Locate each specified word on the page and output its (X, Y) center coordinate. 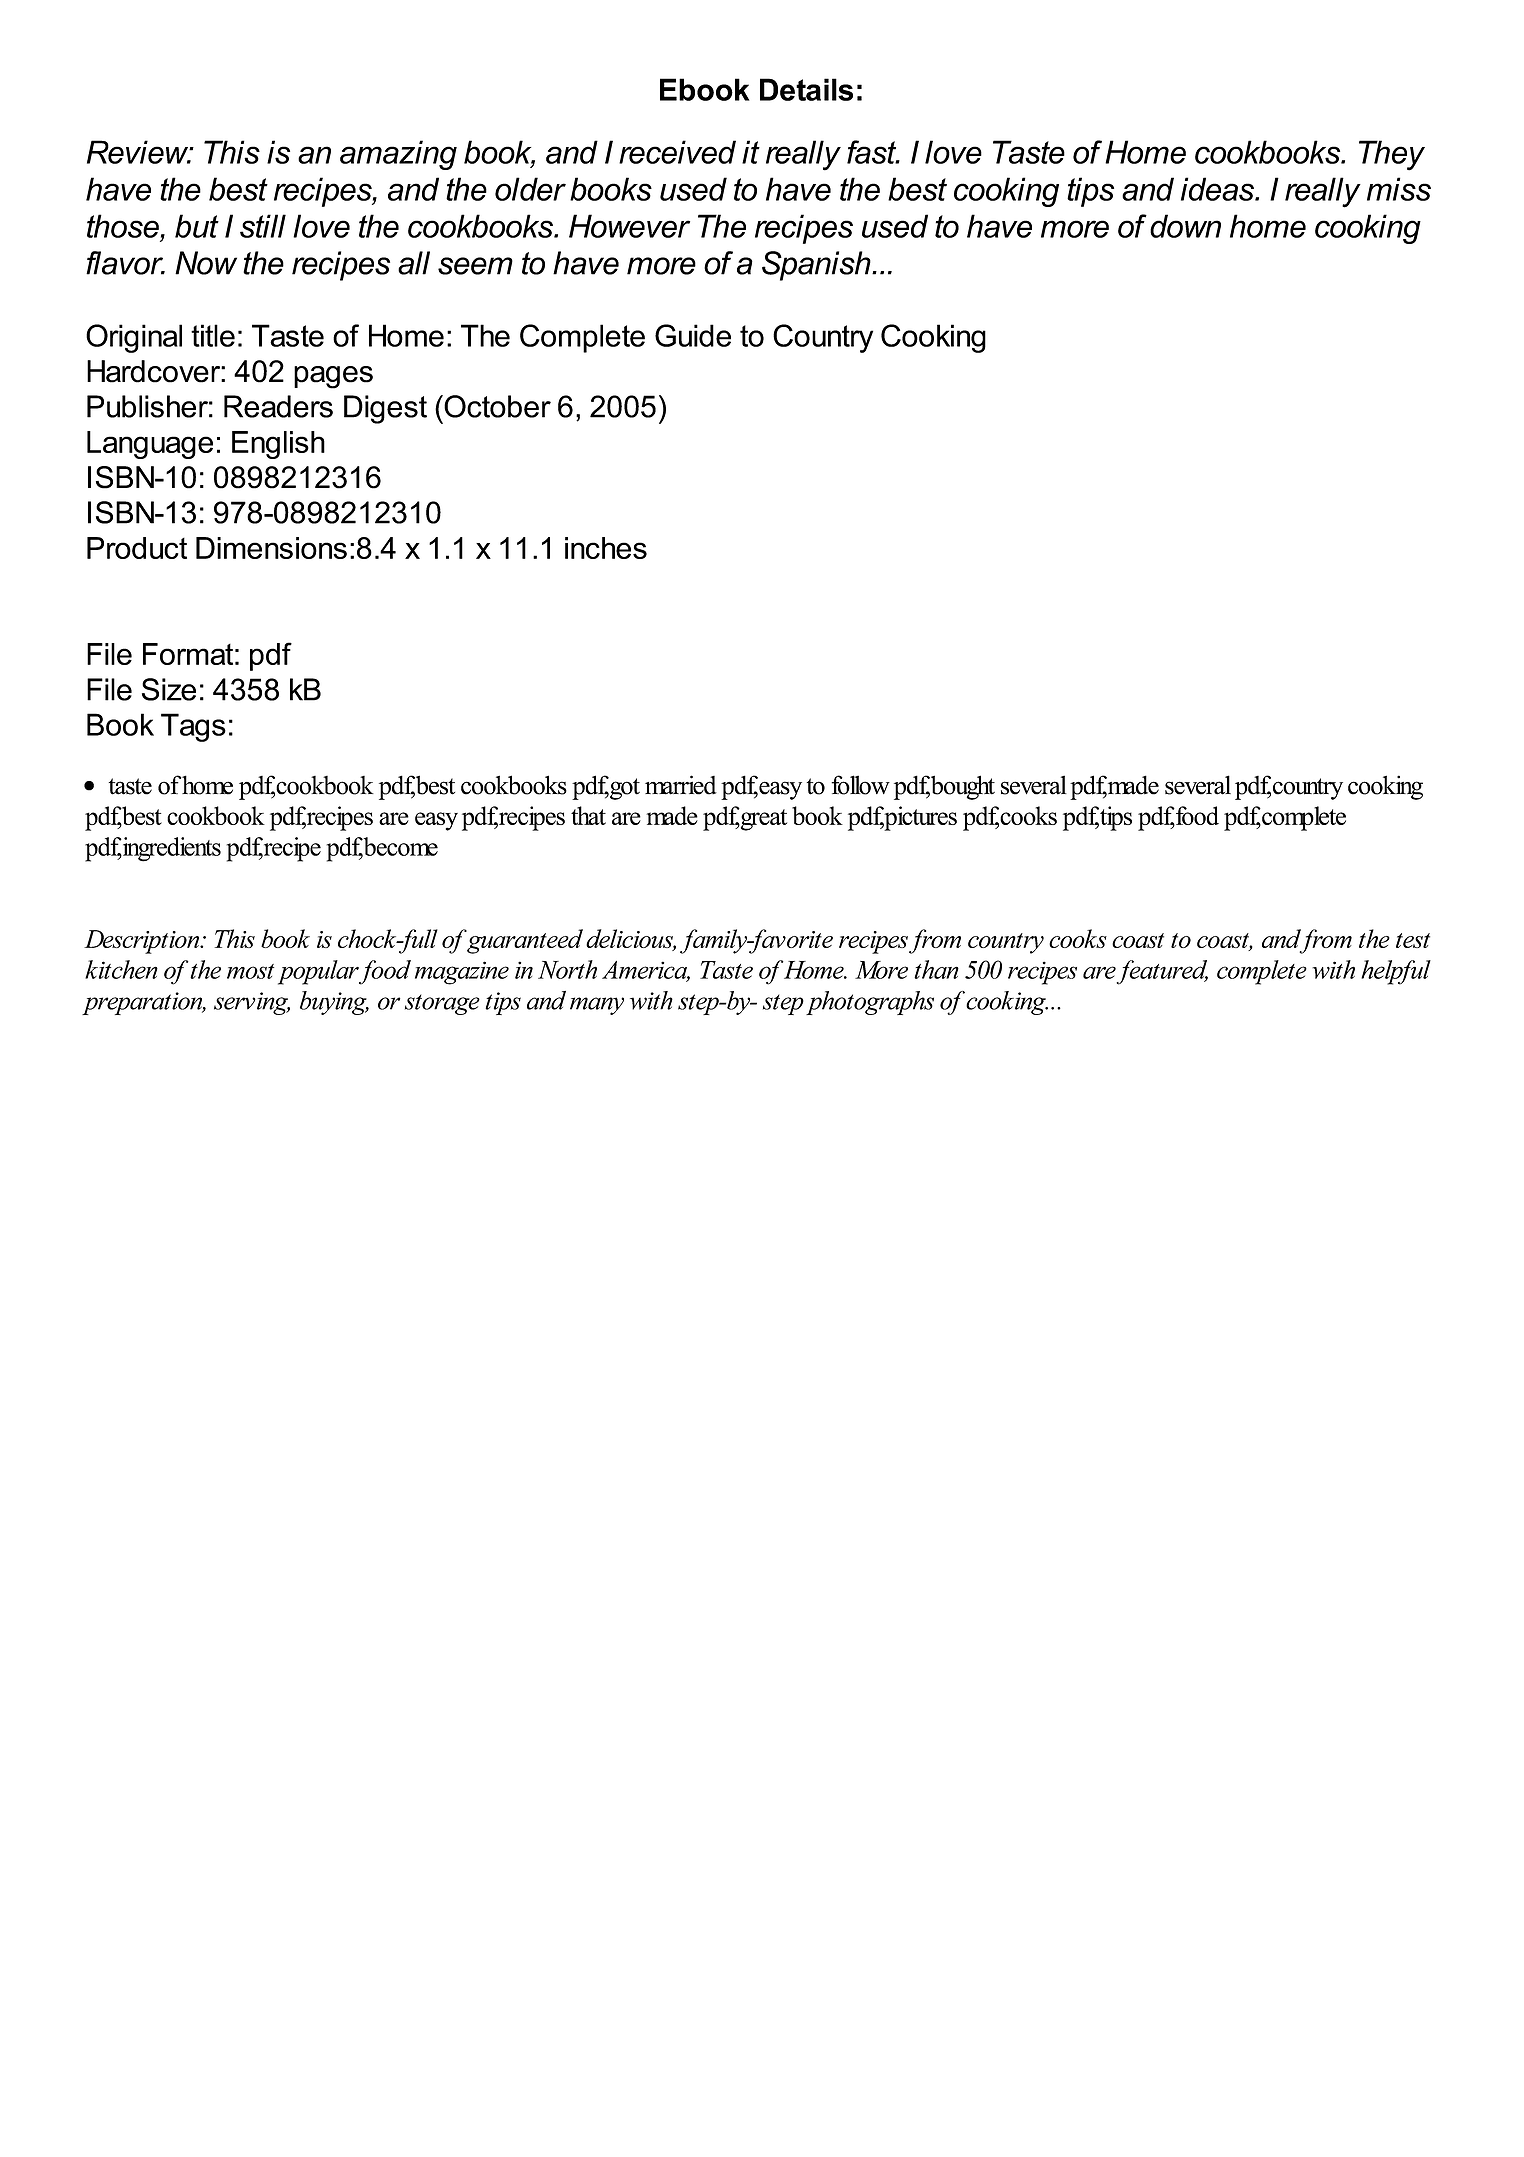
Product (137, 548)
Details (806, 89)
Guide (693, 335)
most (250, 971)
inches (606, 548)
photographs (870, 1003)
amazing (398, 155)
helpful (1396, 972)
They (1392, 155)
